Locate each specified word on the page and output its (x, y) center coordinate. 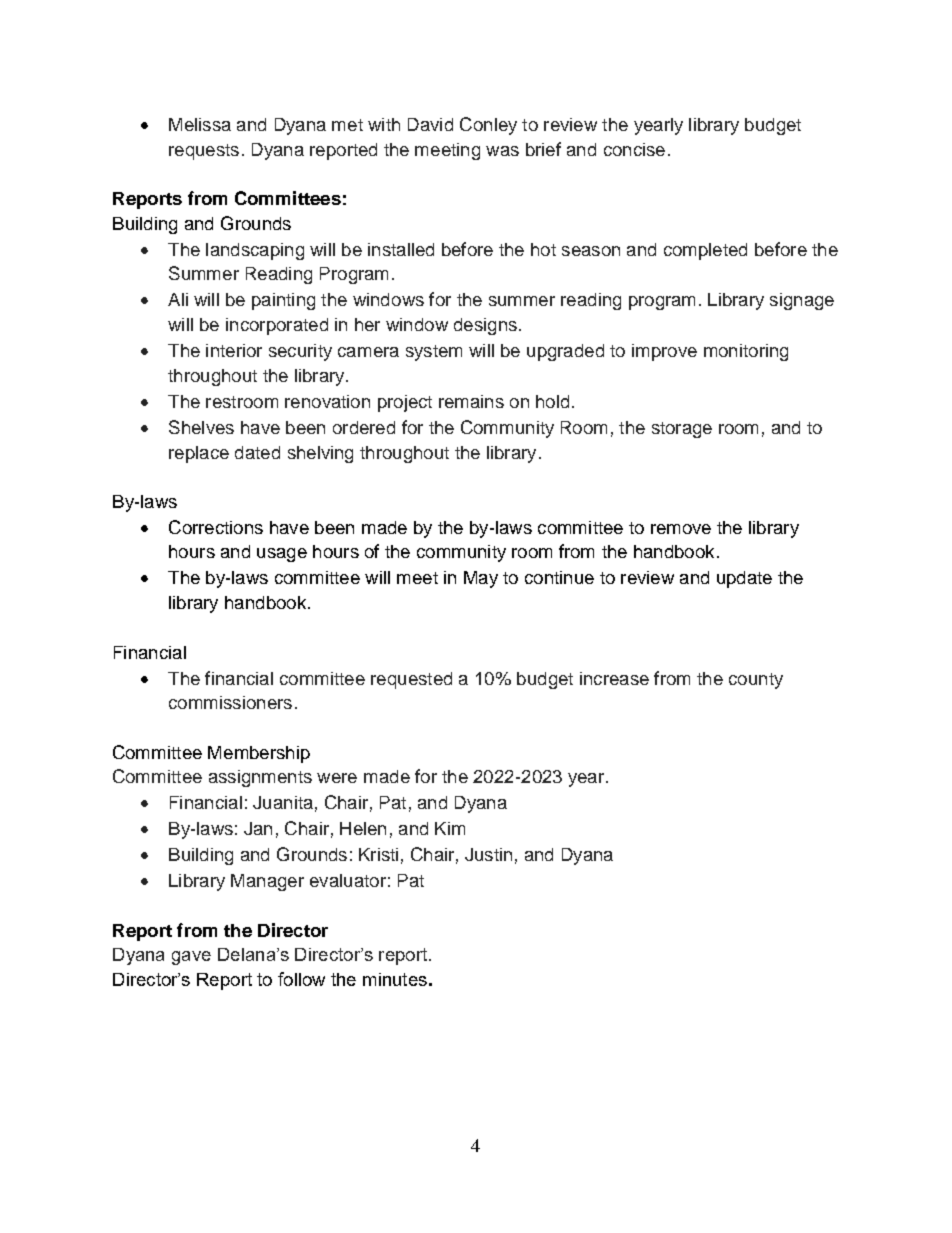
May (481, 579)
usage (282, 555)
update (744, 579)
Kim (450, 828)
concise (634, 149)
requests (204, 152)
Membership (259, 754)
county (756, 681)
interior (234, 350)
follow (301, 979)
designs (485, 326)
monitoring (746, 352)
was (502, 151)
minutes (395, 979)
